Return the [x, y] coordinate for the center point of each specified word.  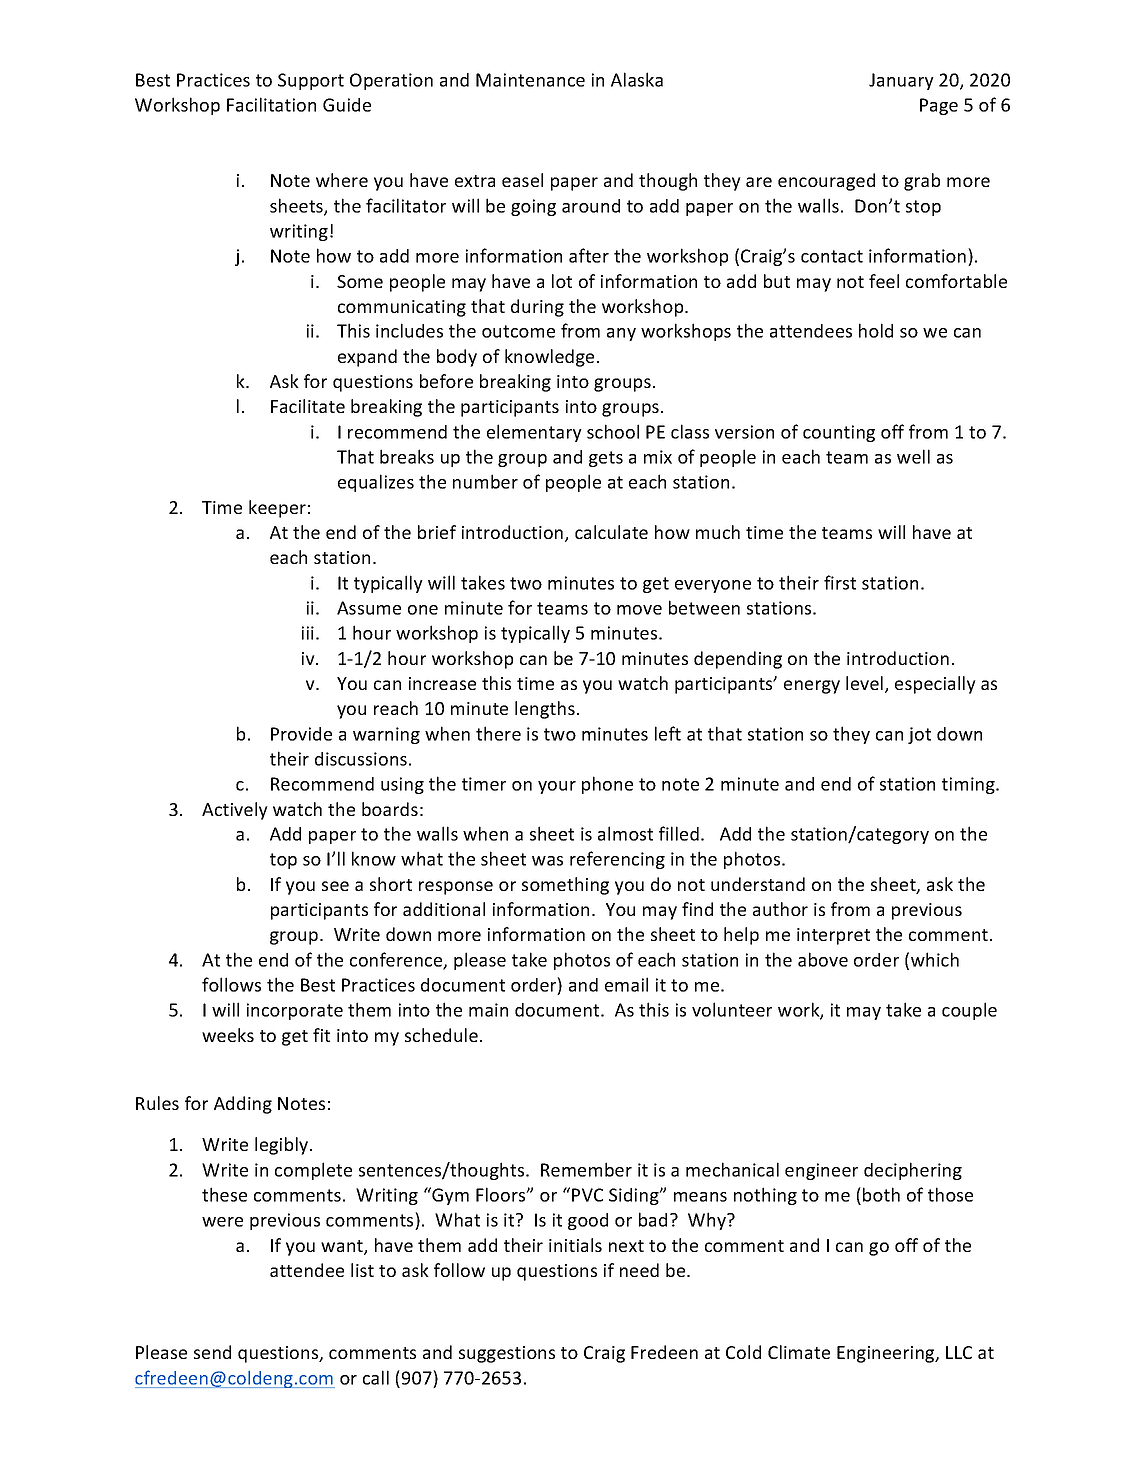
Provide [301, 734]
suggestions [507, 1354]
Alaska [637, 79]
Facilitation [271, 104]
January [901, 81]
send [212, 1352]
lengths [545, 710]
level [866, 684]
